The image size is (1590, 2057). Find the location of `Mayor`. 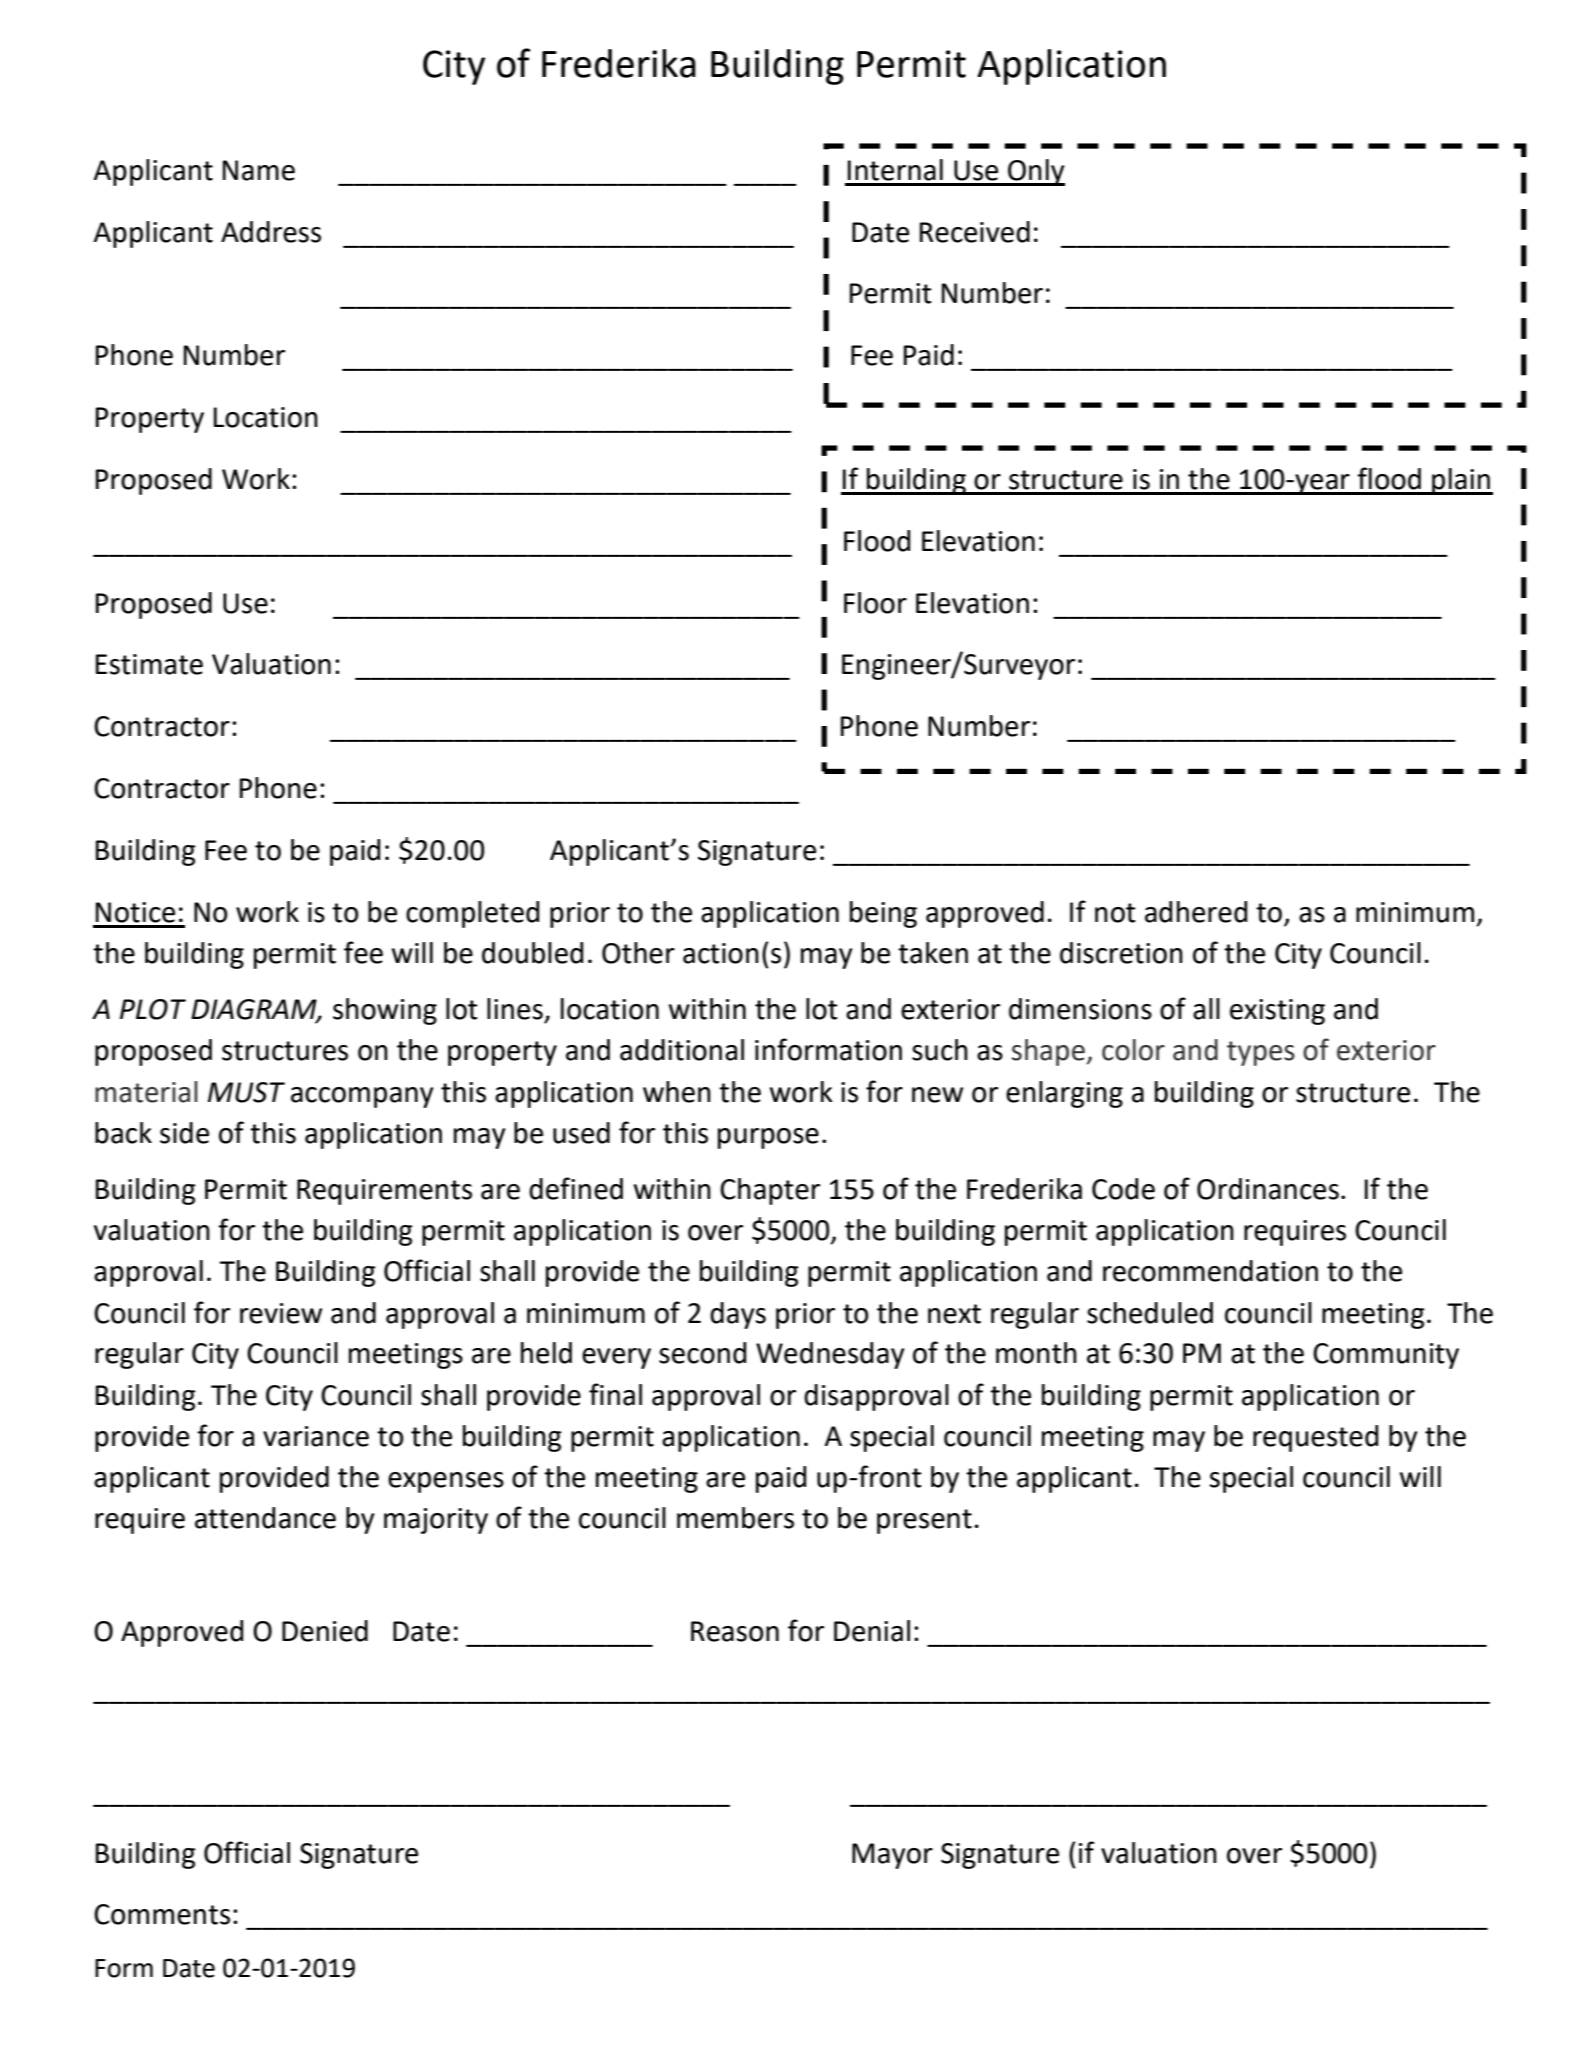

Mayor is located at coordinates (892, 1856).
